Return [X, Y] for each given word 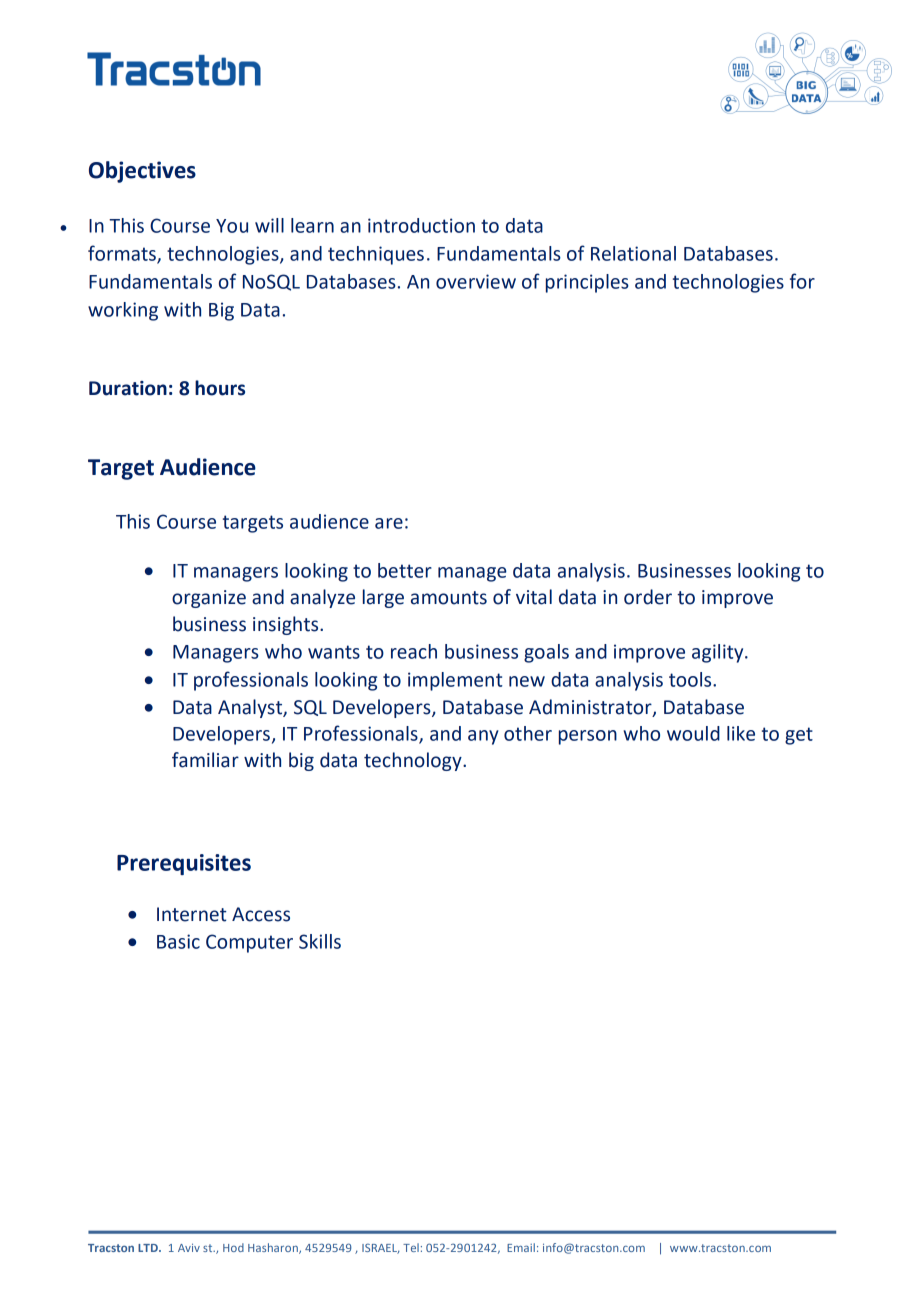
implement [455, 681]
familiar [205, 760]
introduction [421, 225]
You [232, 226]
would [693, 733]
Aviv [189, 1247]
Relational [633, 253]
